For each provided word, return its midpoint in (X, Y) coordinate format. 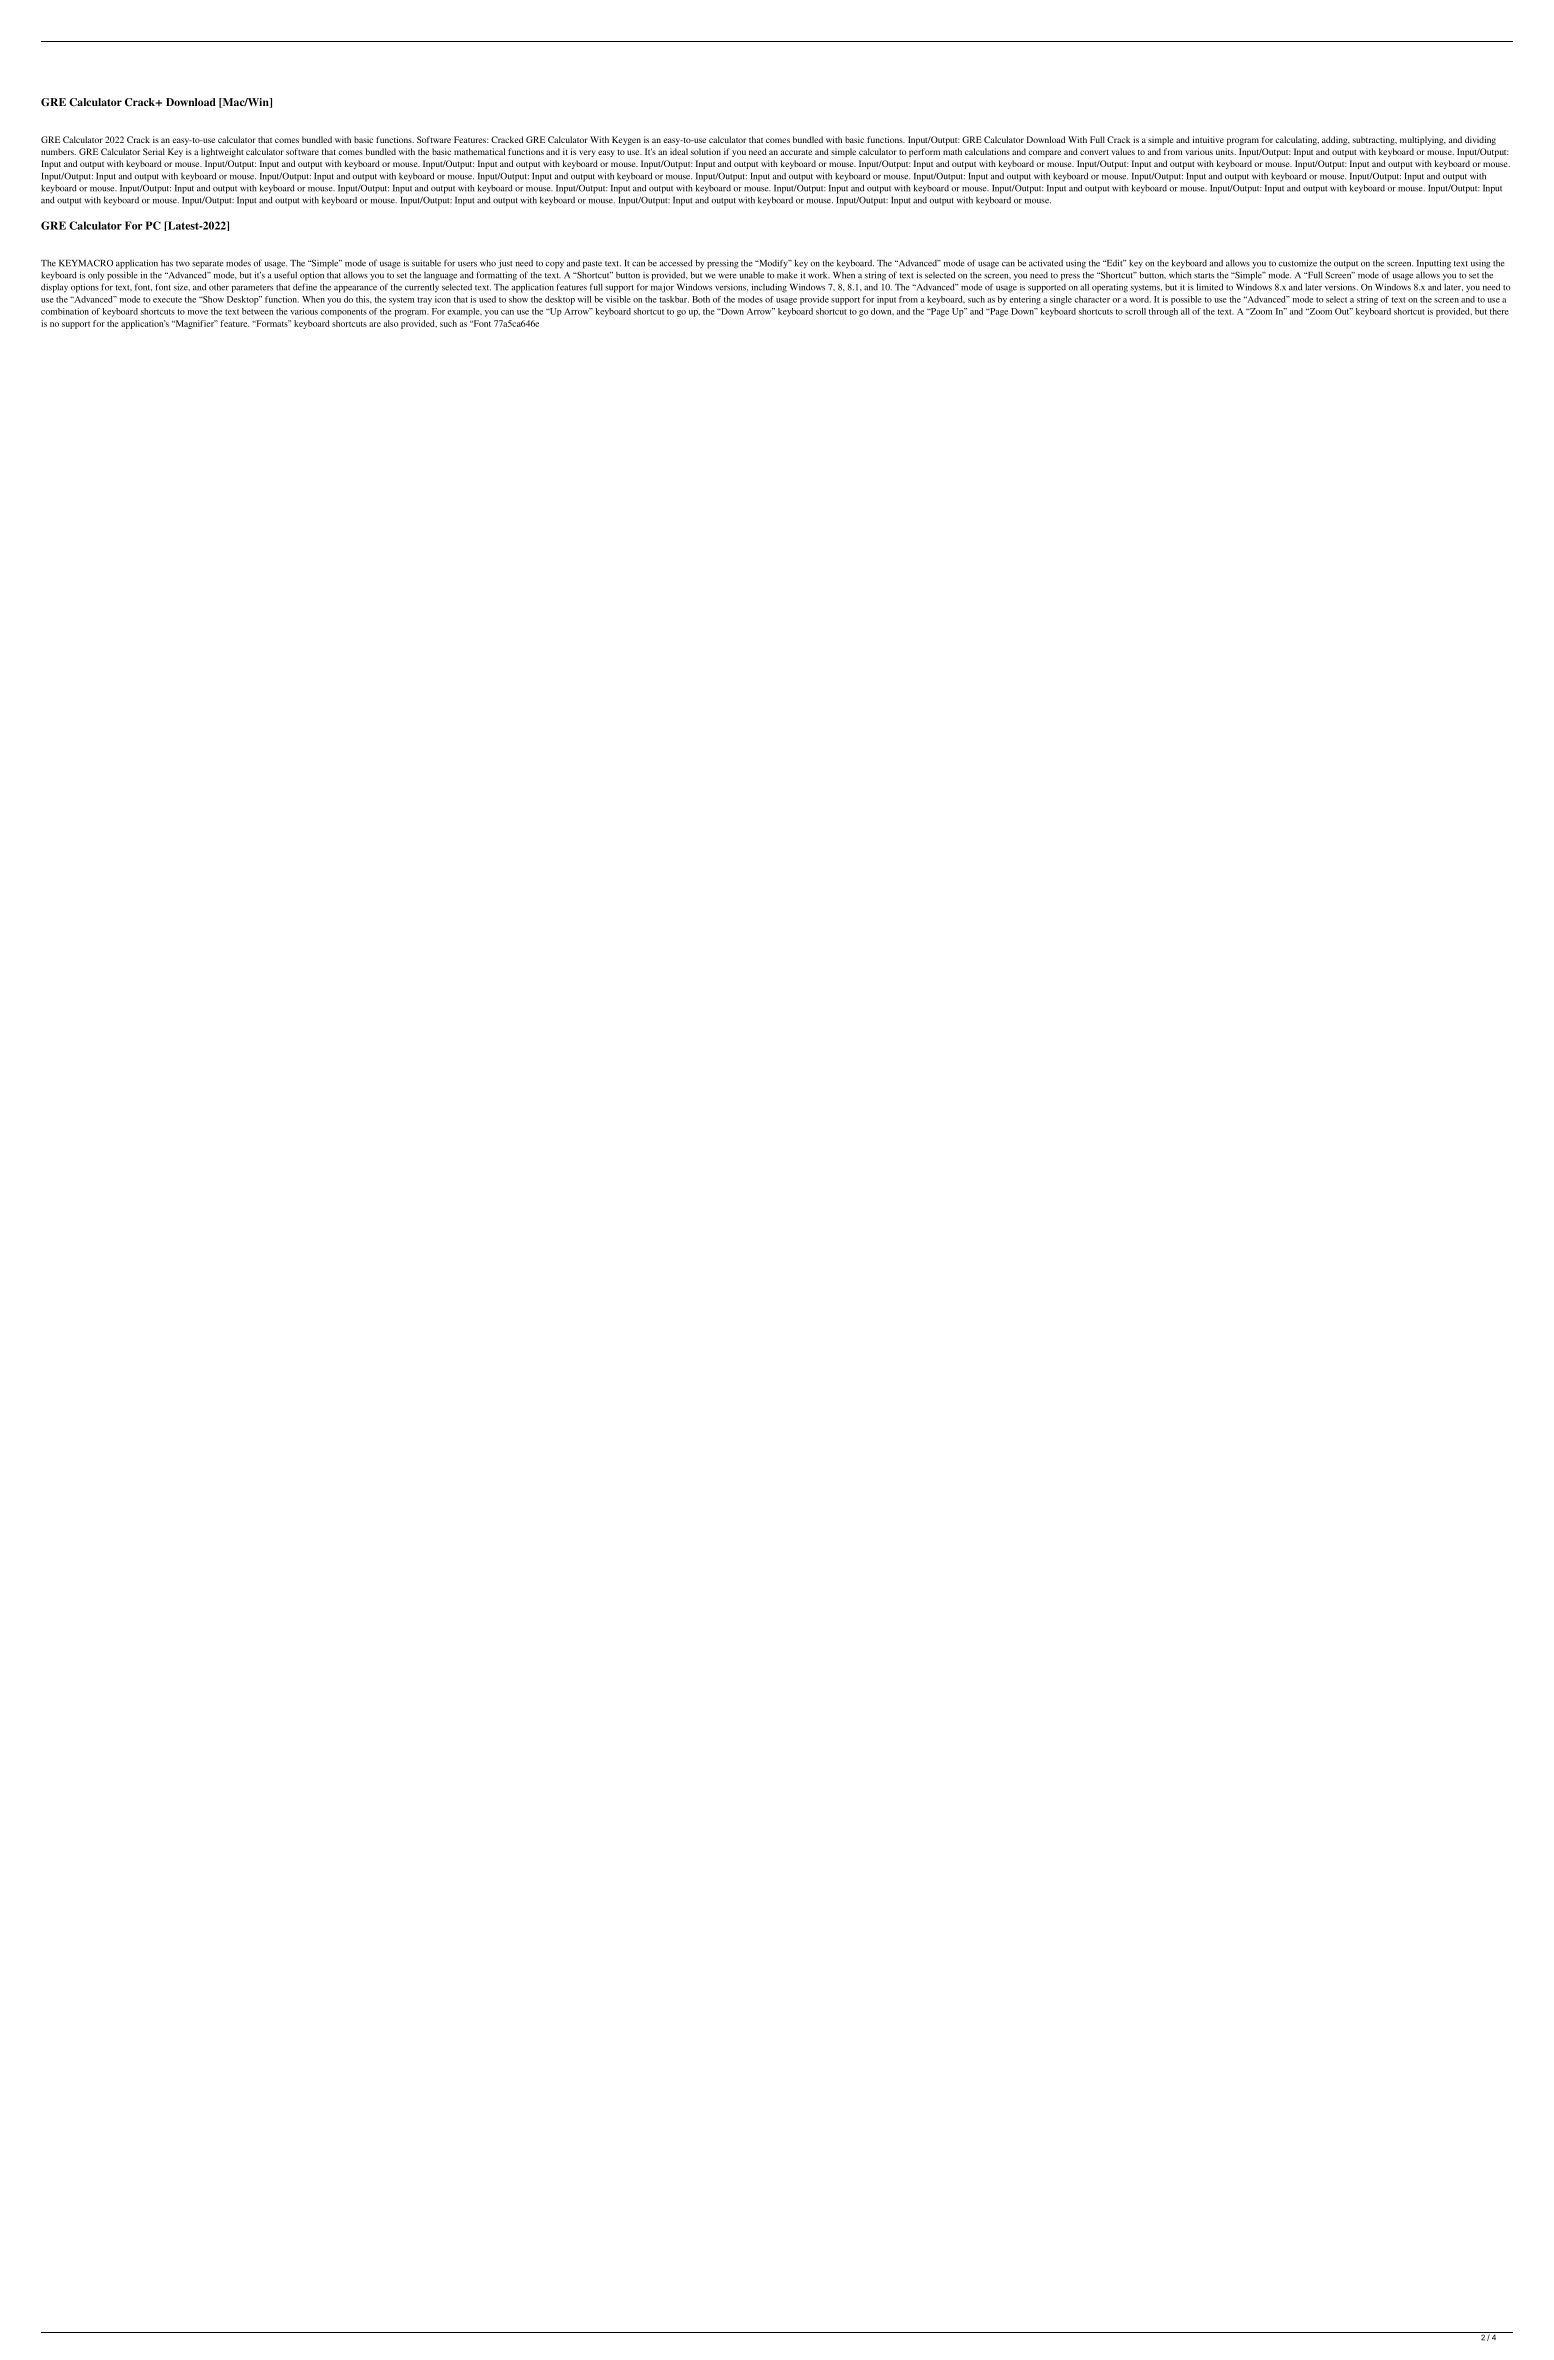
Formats (272, 323)
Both (701, 299)
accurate (796, 152)
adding (1336, 140)
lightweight (222, 152)
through (1163, 312)
